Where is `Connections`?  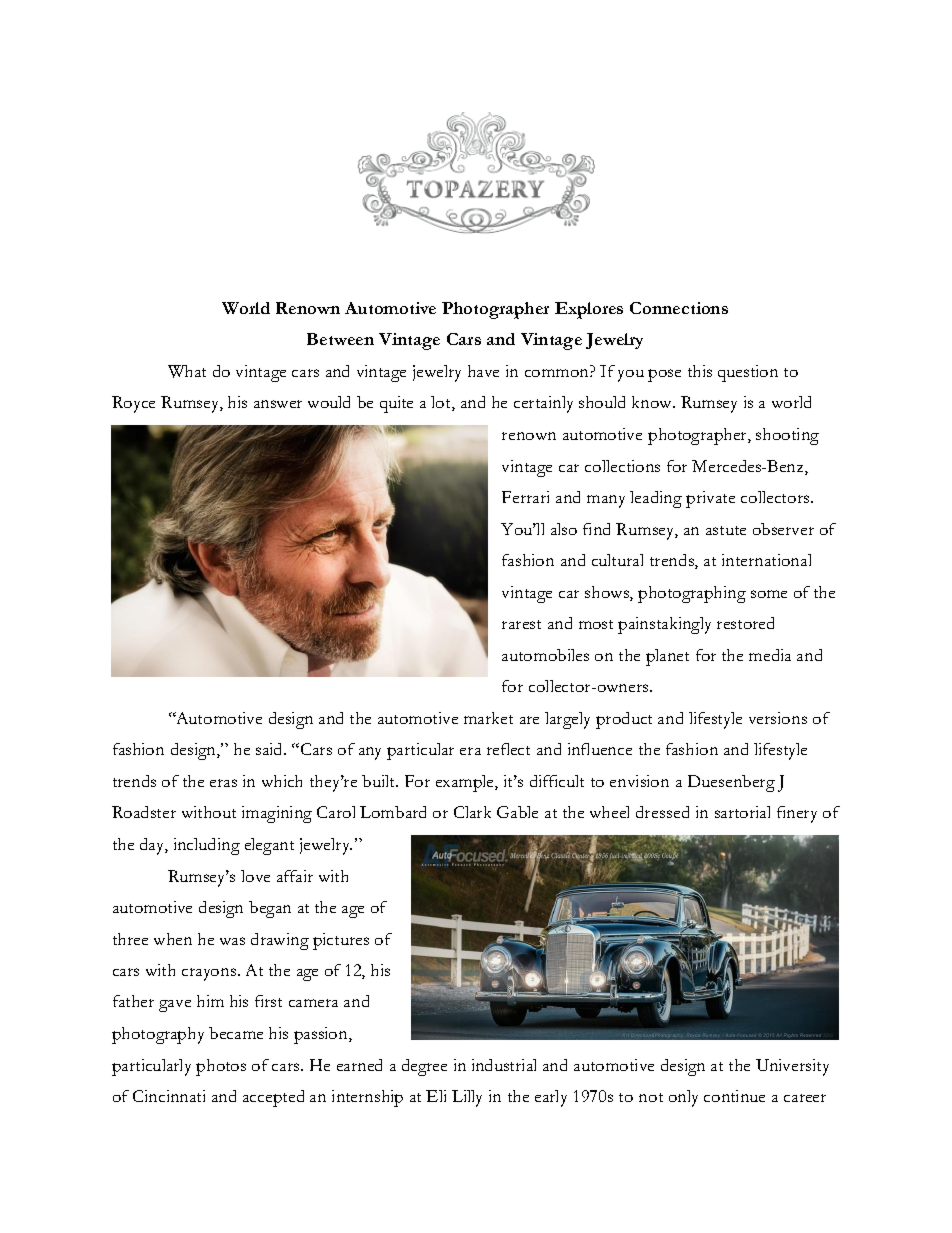 Connections is located at coordinates (679, 308).
